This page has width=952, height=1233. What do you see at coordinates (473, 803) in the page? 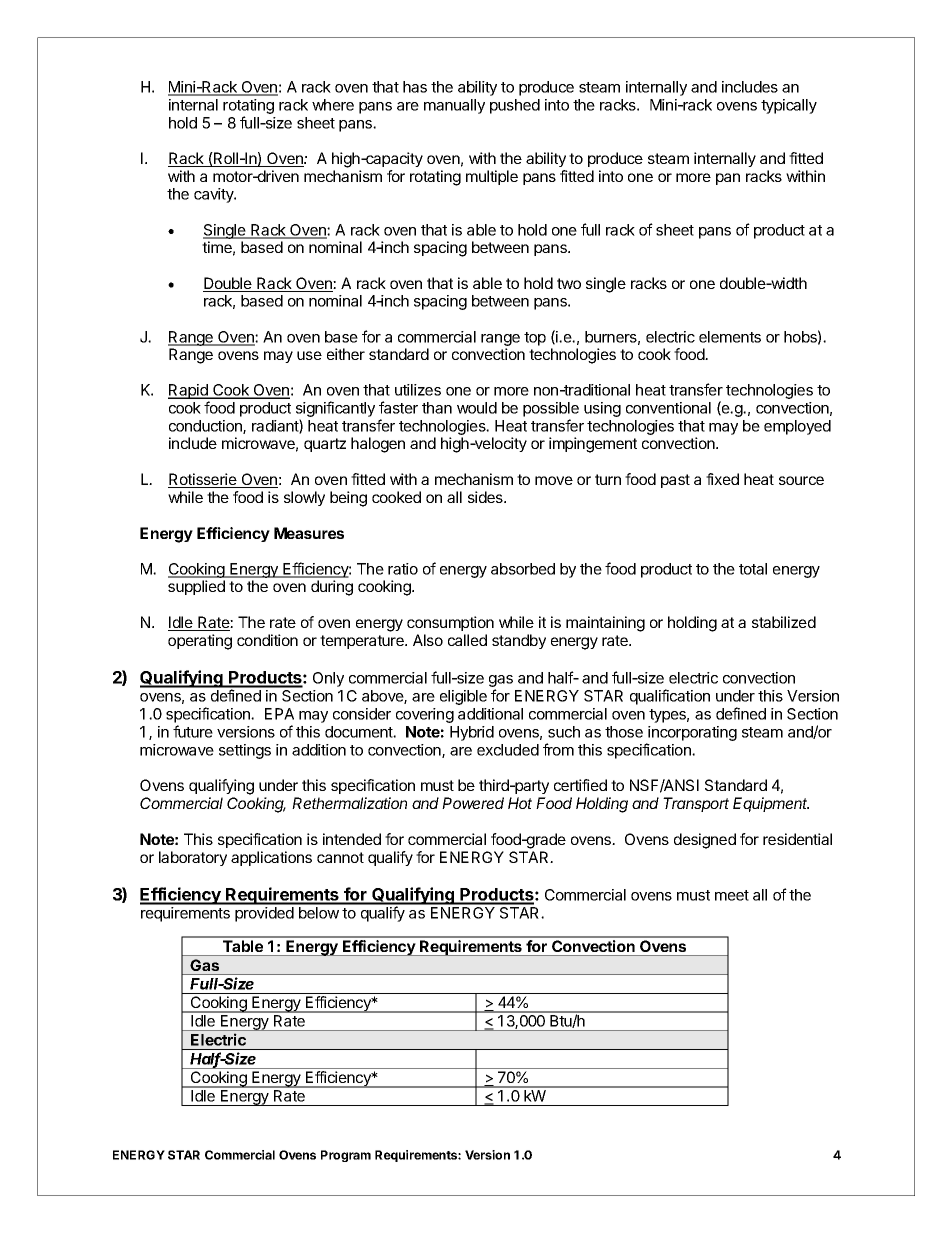
I see `Powered` at bounding box center [473, 803].
